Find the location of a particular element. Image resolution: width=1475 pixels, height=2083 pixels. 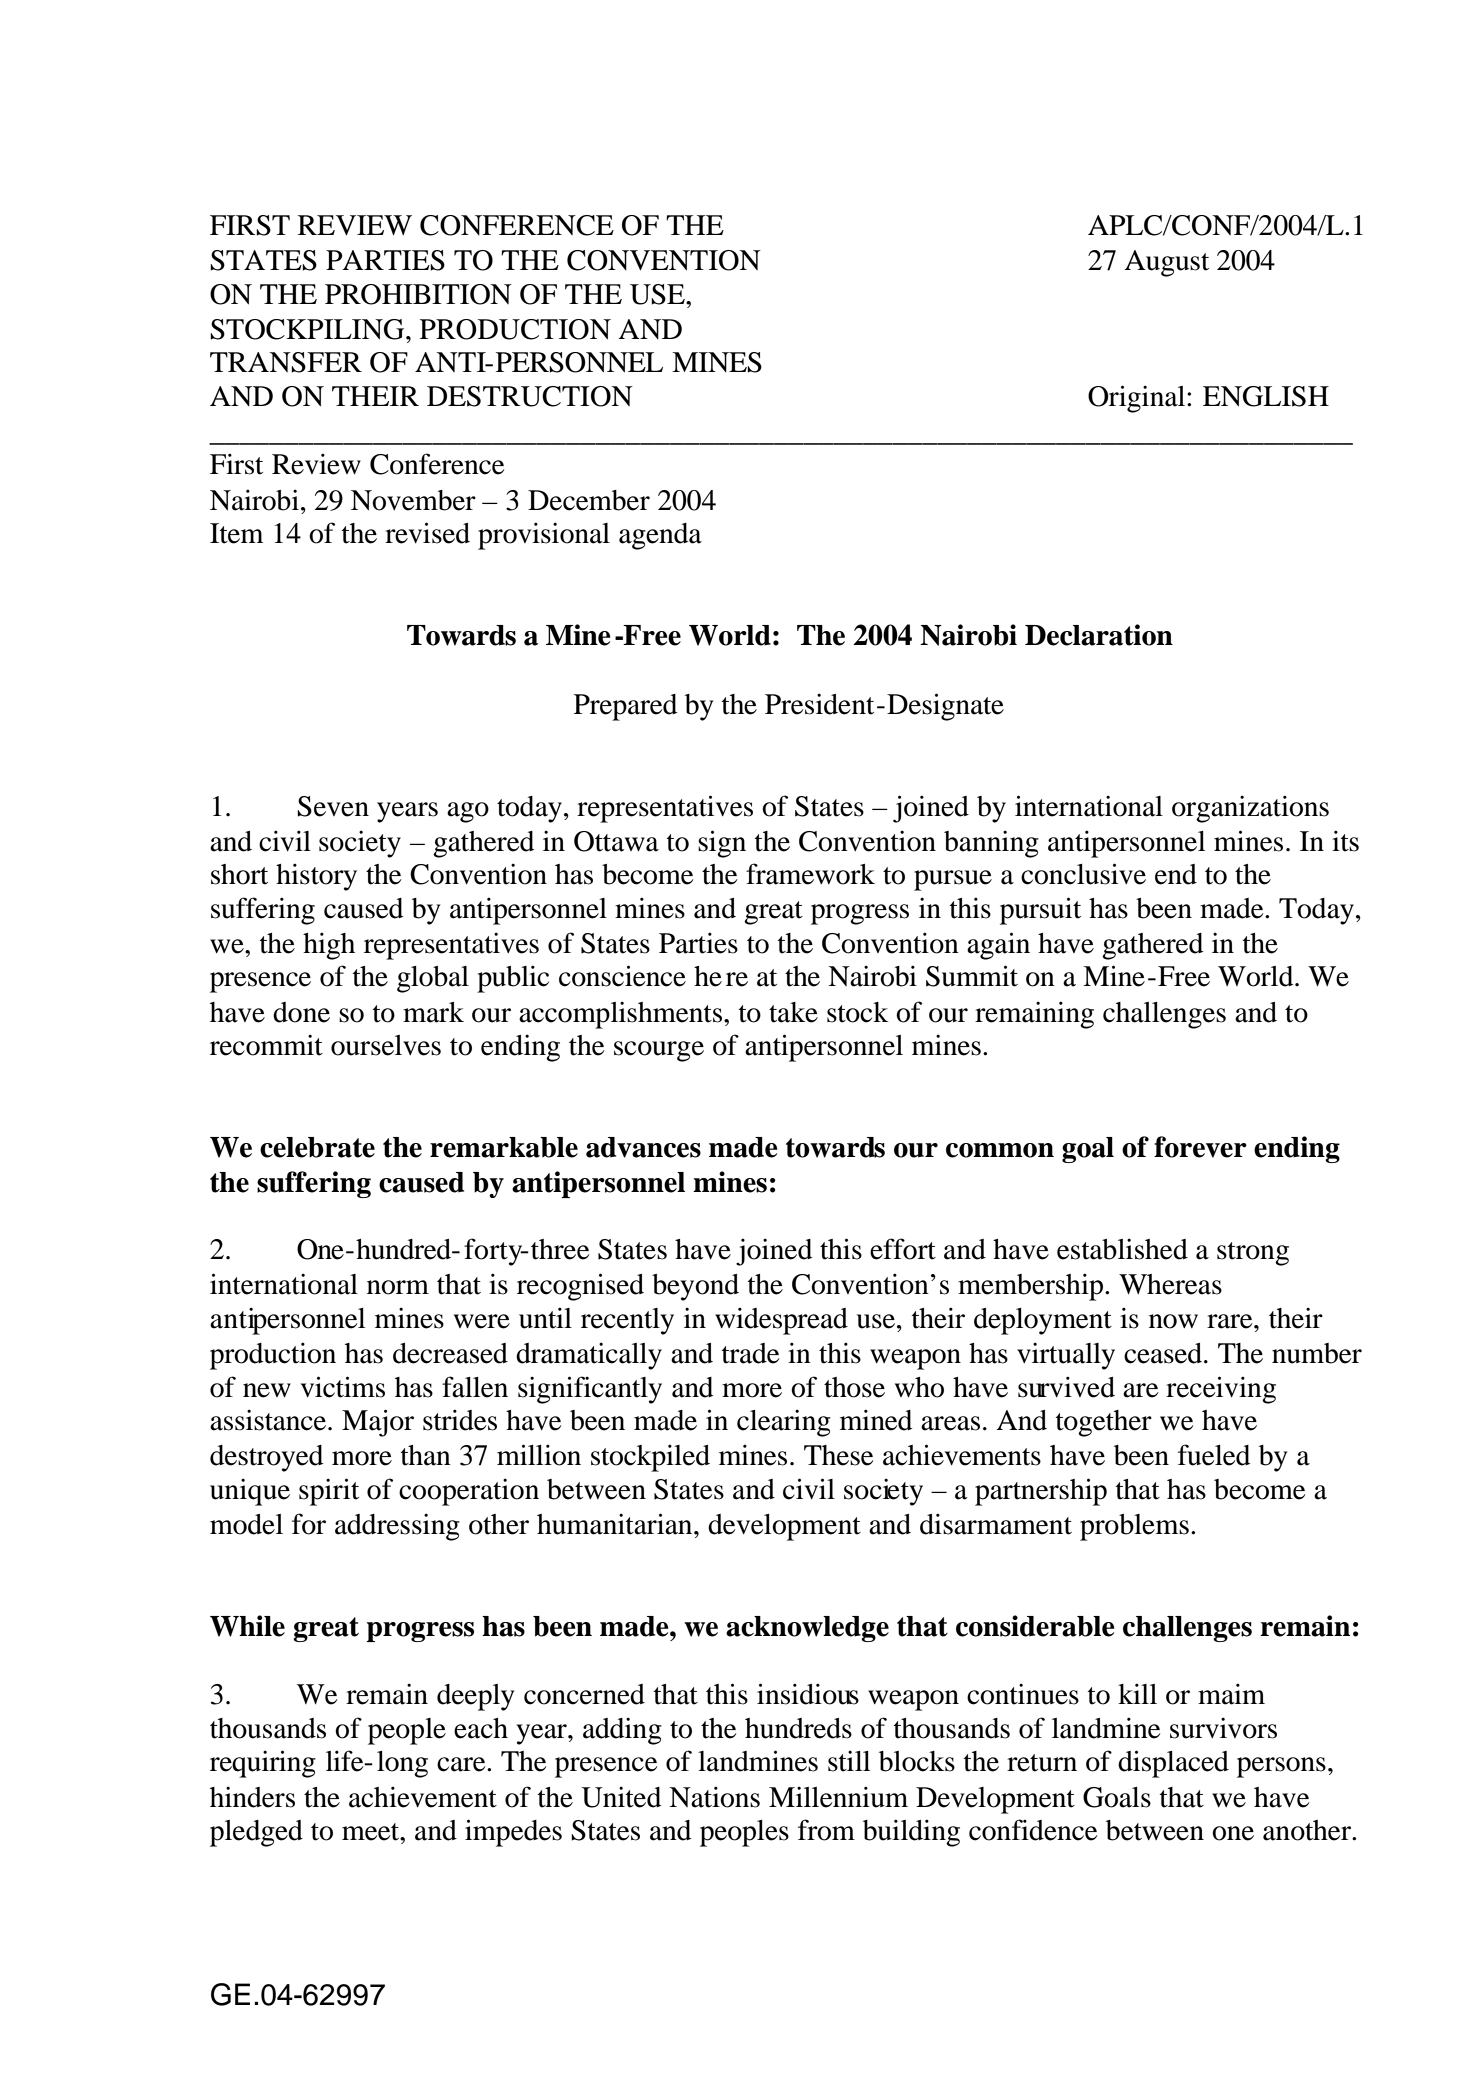

DESTRUCTION is located at coordinates (530, 396).
